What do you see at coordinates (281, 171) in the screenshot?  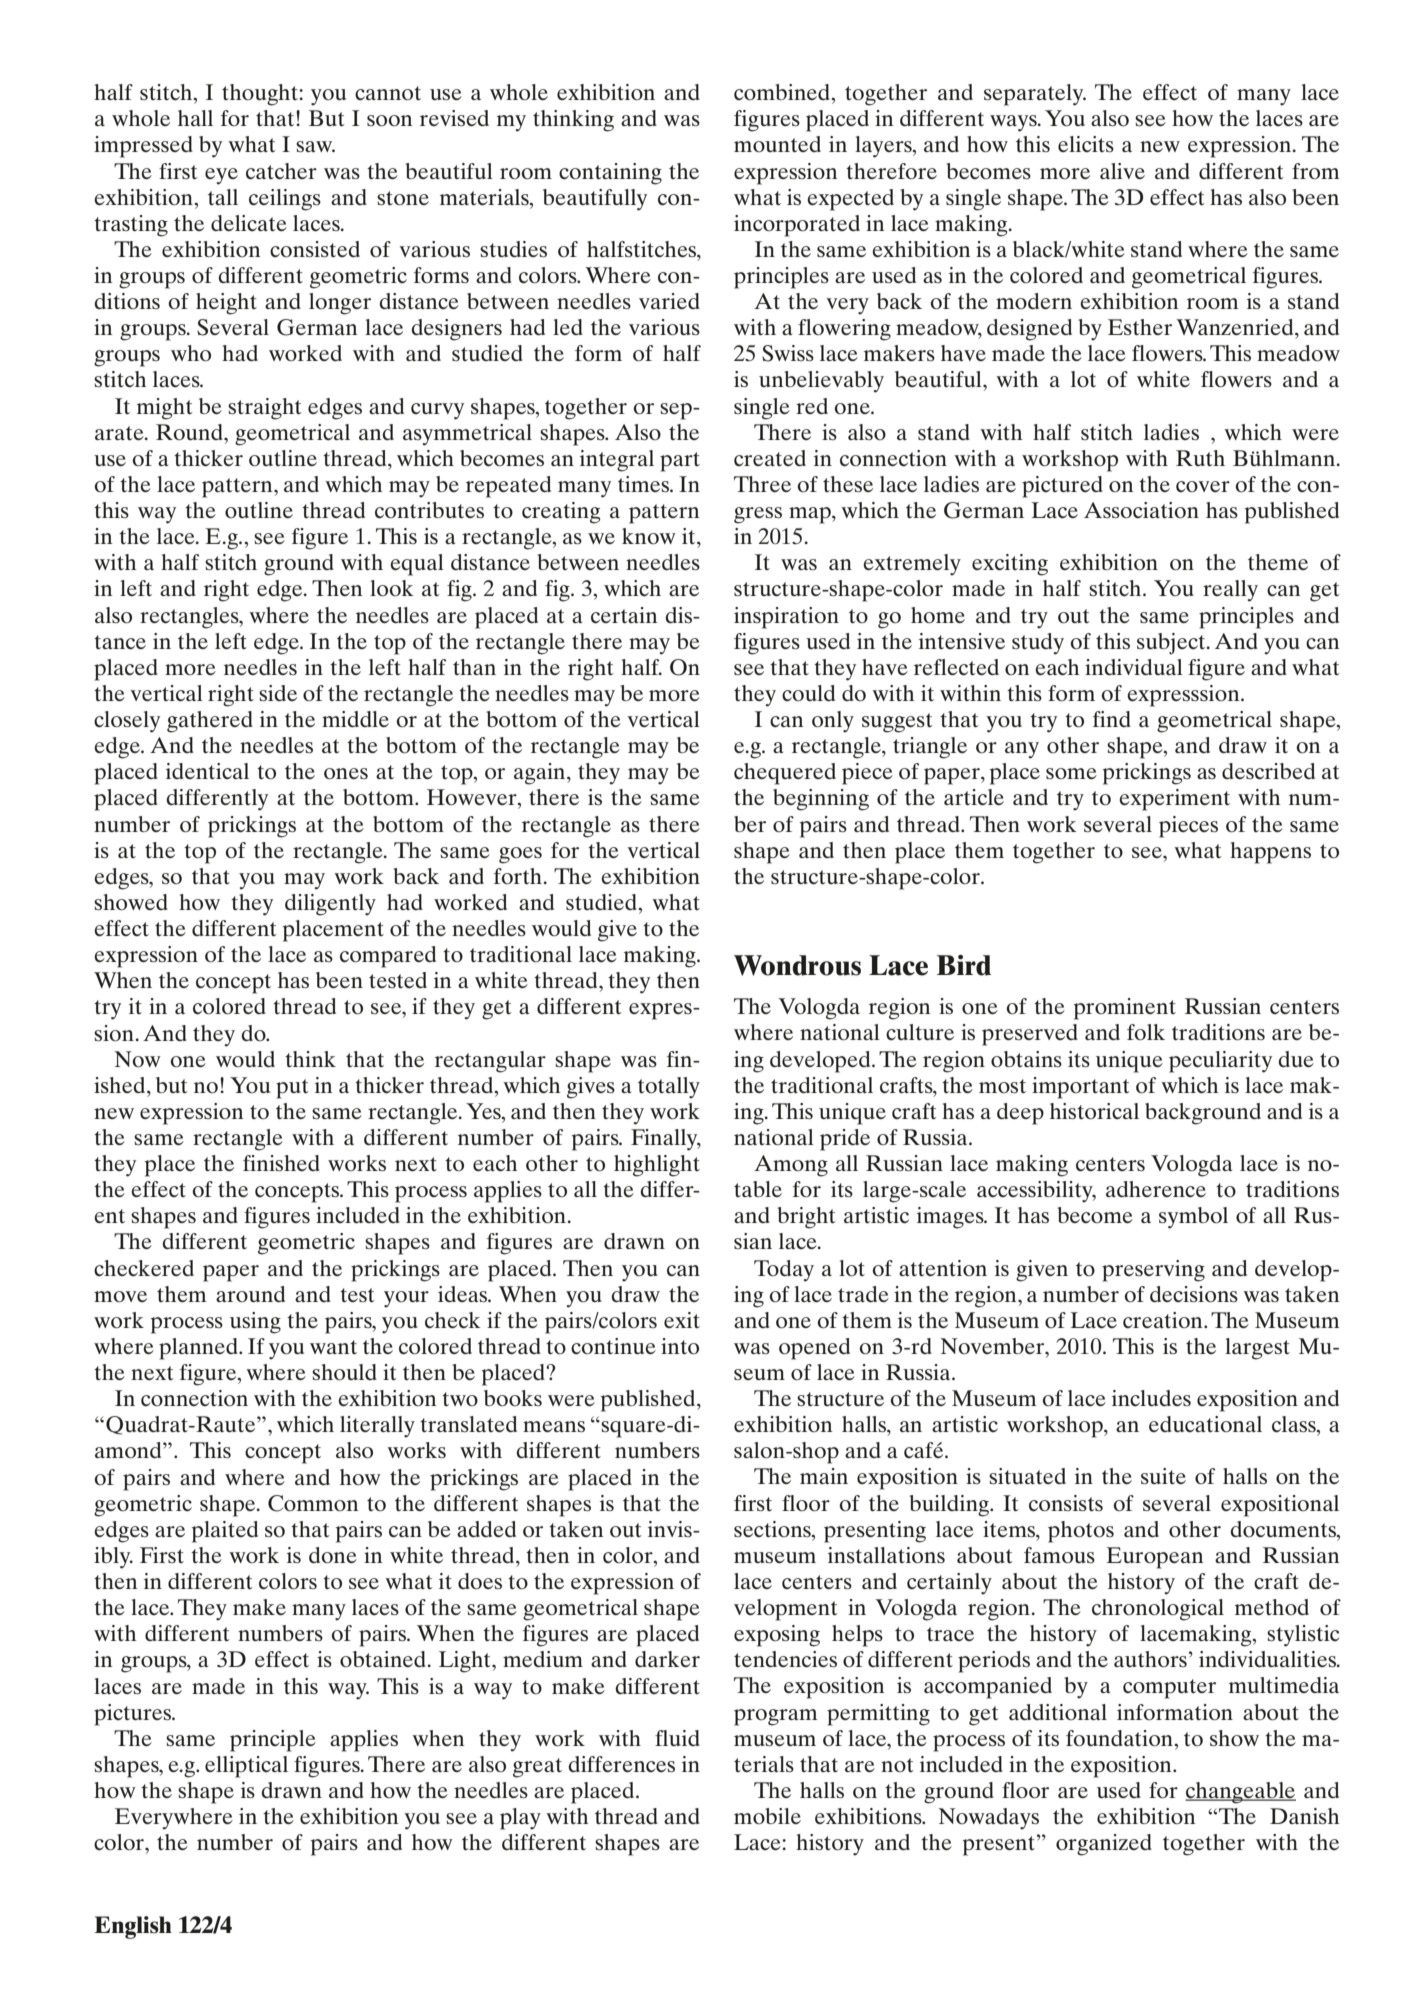 I see `catcher` at bounding box center [281, 171].
